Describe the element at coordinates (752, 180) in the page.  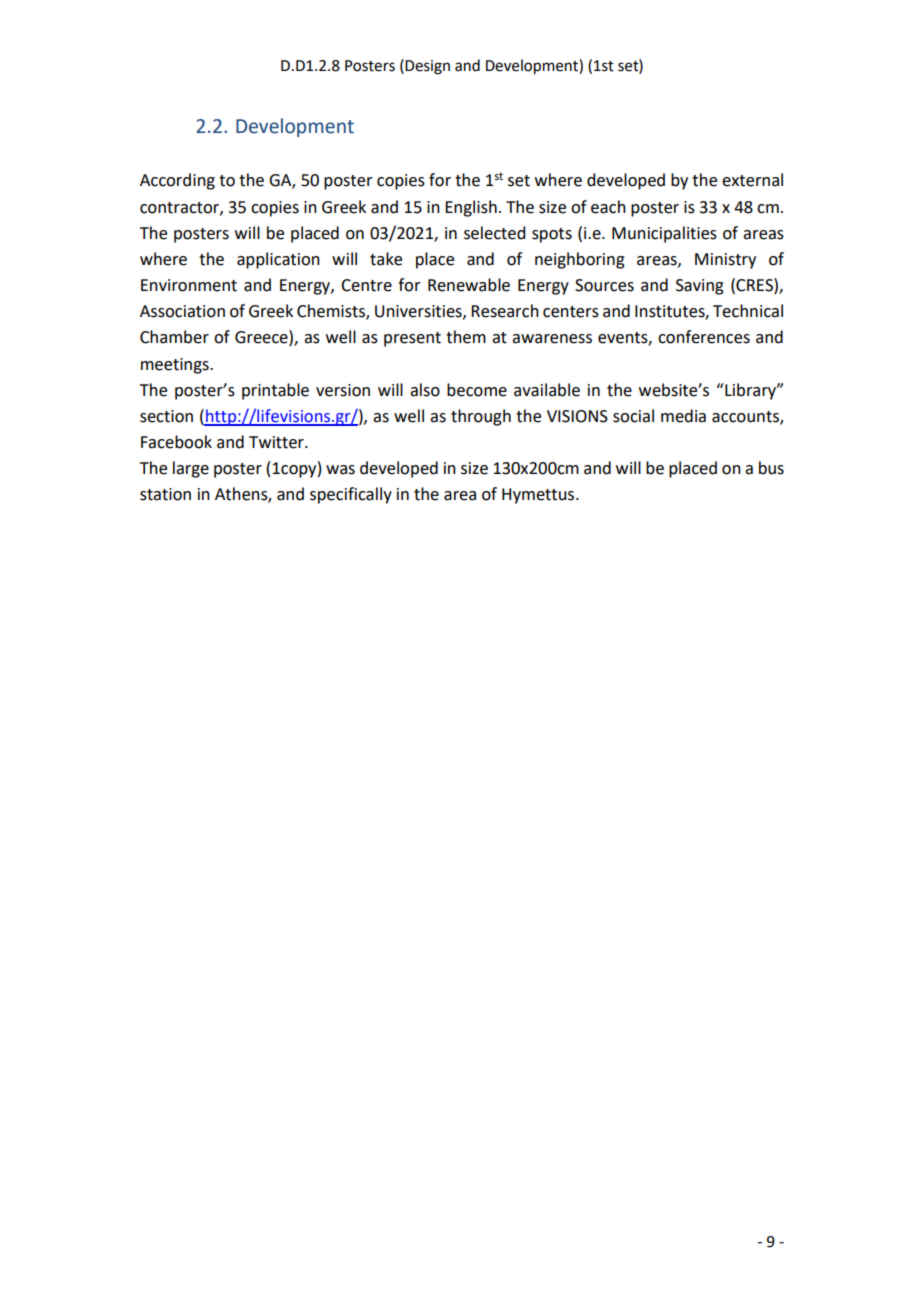
I see `external` at that location.
